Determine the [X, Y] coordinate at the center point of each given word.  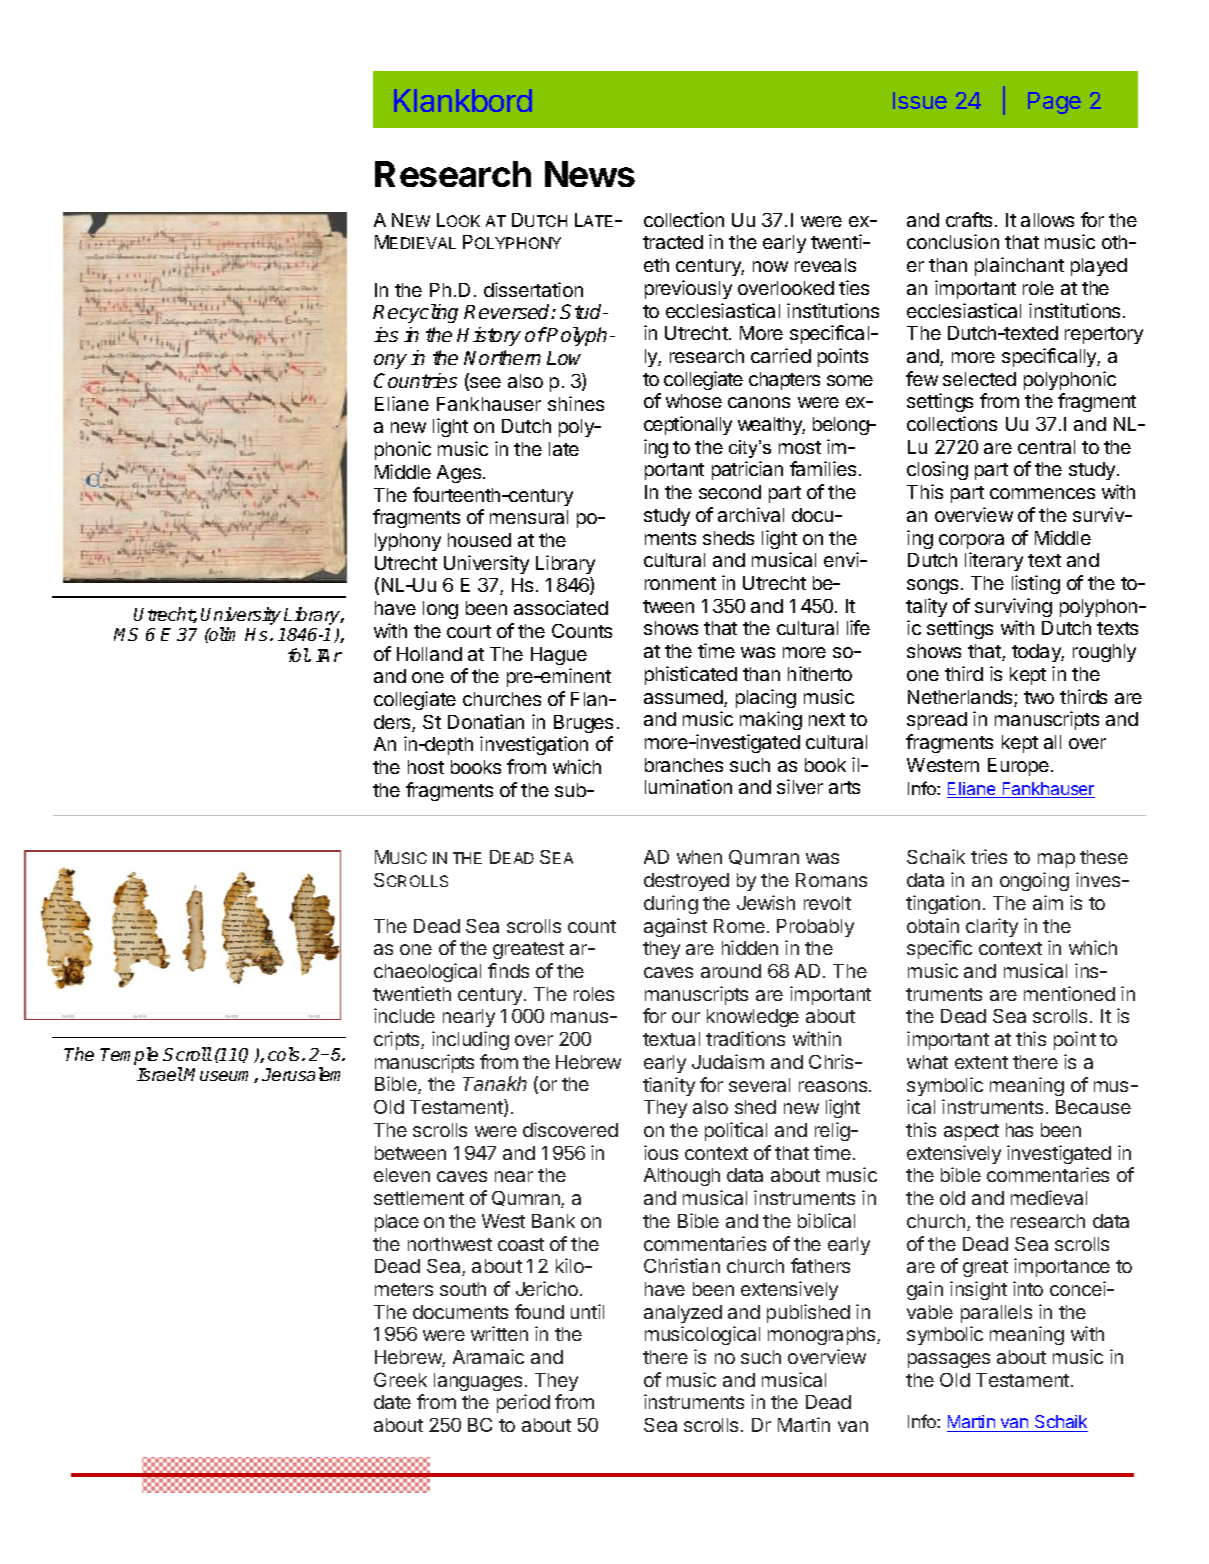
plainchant [1019, 266]
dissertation [533, 289]
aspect [971, 1132]
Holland [429, 654]
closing [937, 470]
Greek [400, 1379]
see [484, 384]
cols [285, 1054]
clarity [992, 927]
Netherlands [961, 698]
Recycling [415, 313]
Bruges [583, 724]
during [671, 904]
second [730, 492]
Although [682, 1177]
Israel [160, 1074]
